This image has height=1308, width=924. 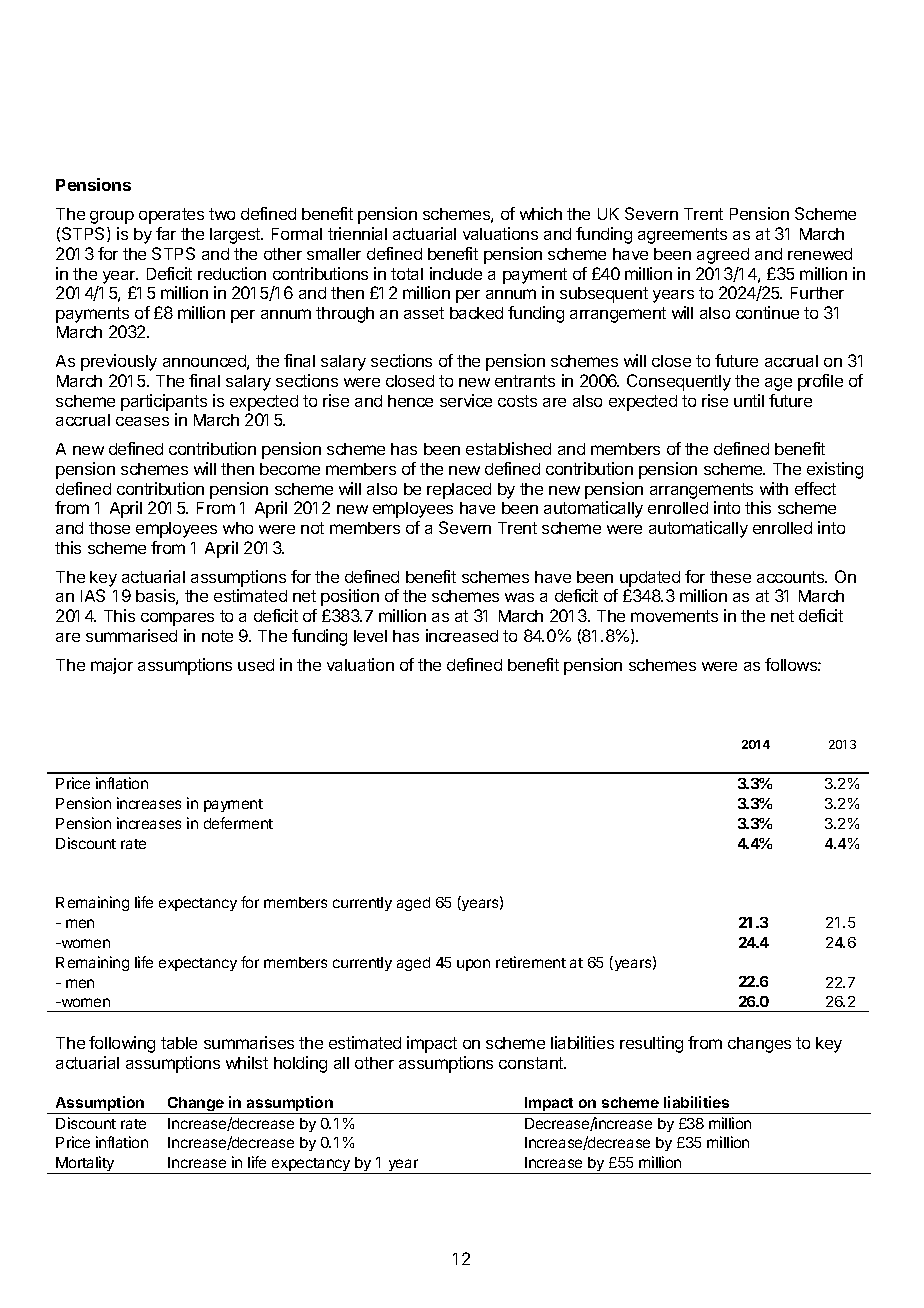 I want to click on resulting, so click(x=651, y=1044).
